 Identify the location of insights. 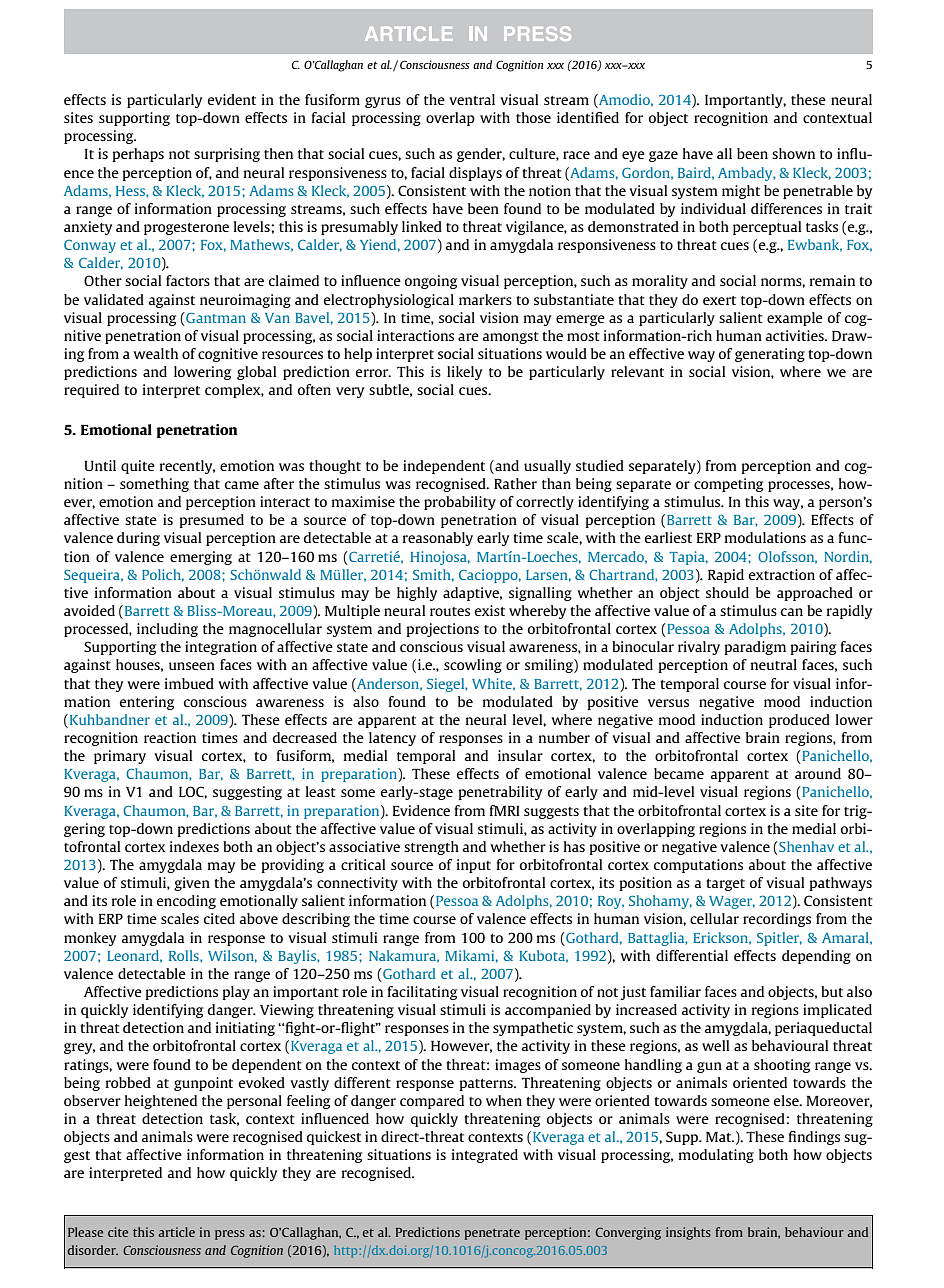
(688, 1233).
